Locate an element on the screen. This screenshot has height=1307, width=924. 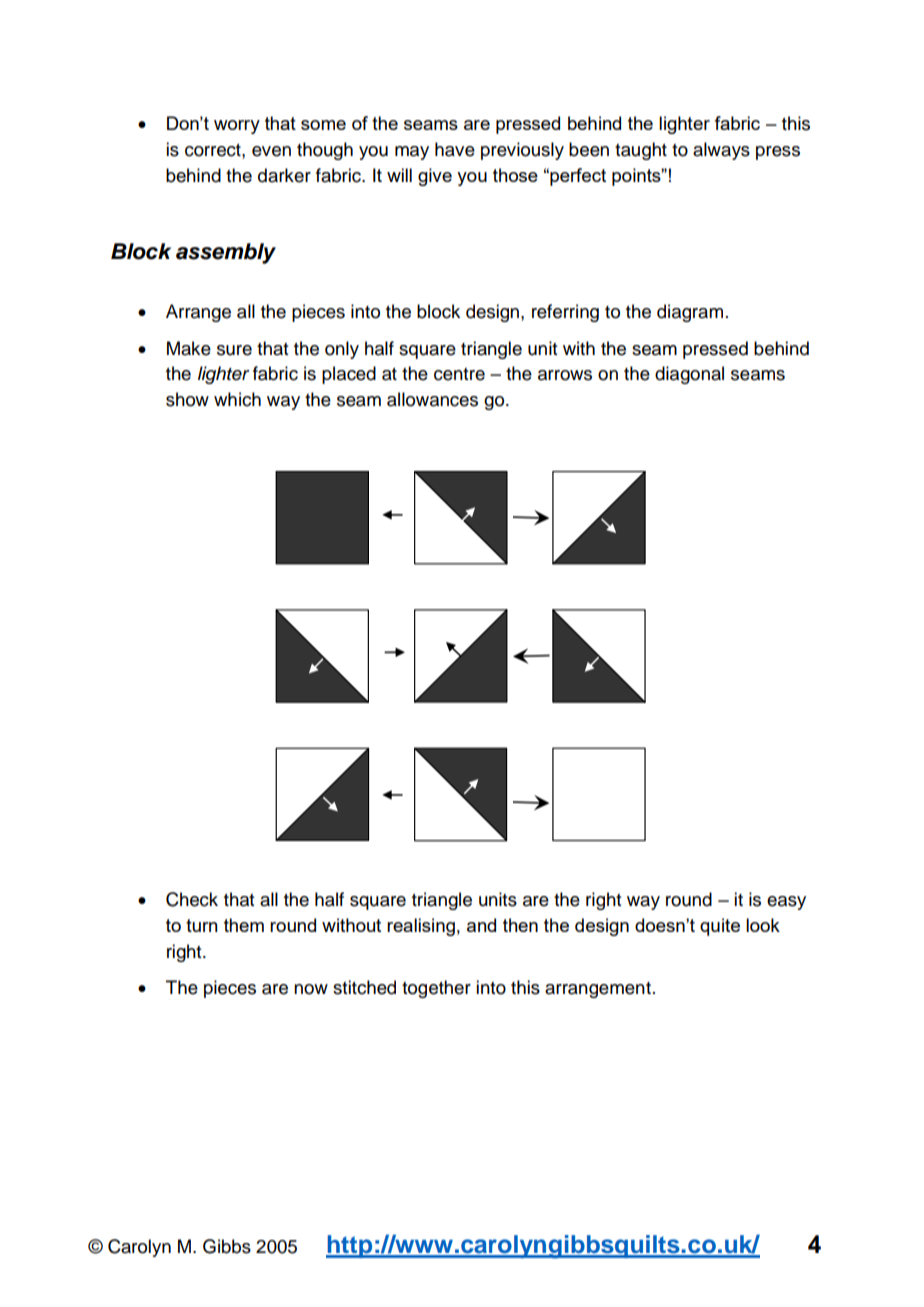
quite is located at coordinates (720, 927).
